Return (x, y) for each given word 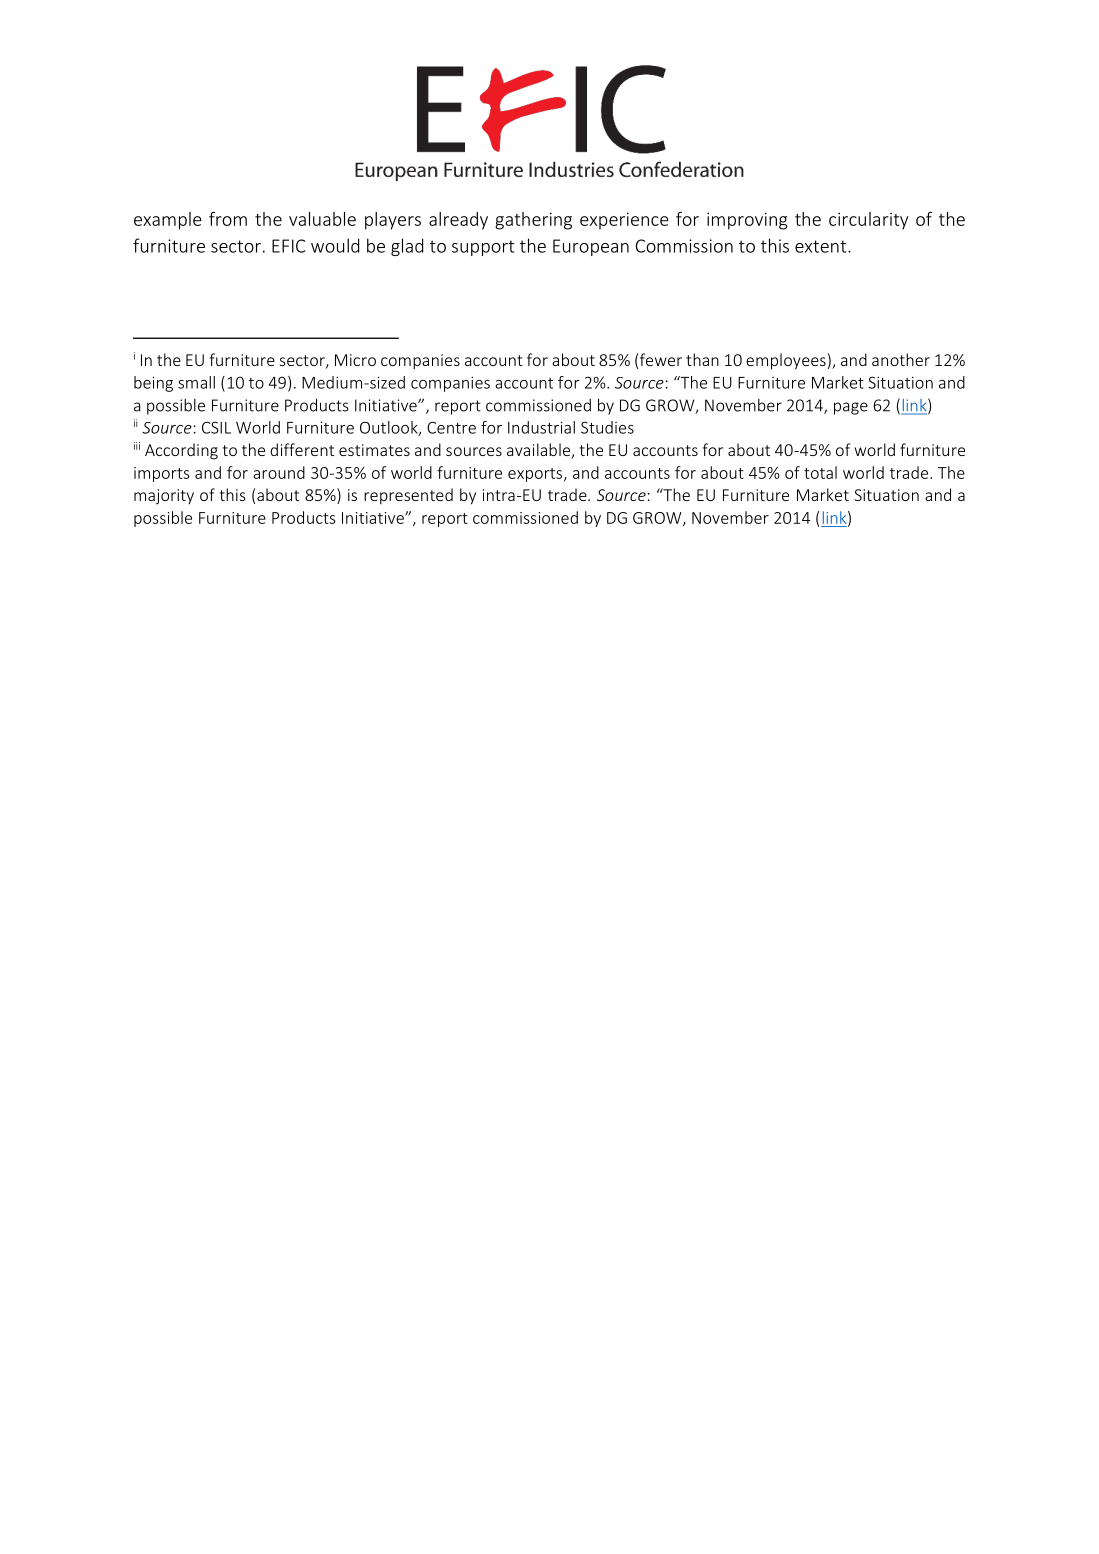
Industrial (541, 427)
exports (536, 475)
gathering (533, 221)
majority (164, 497)
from (228, 219)
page (851, 408)
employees (786, 361)
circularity (868, 221)
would (335, 245)
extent (822, 246)
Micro (355, 360)
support (483, 248)
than (702, 359)
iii (137, 446)
